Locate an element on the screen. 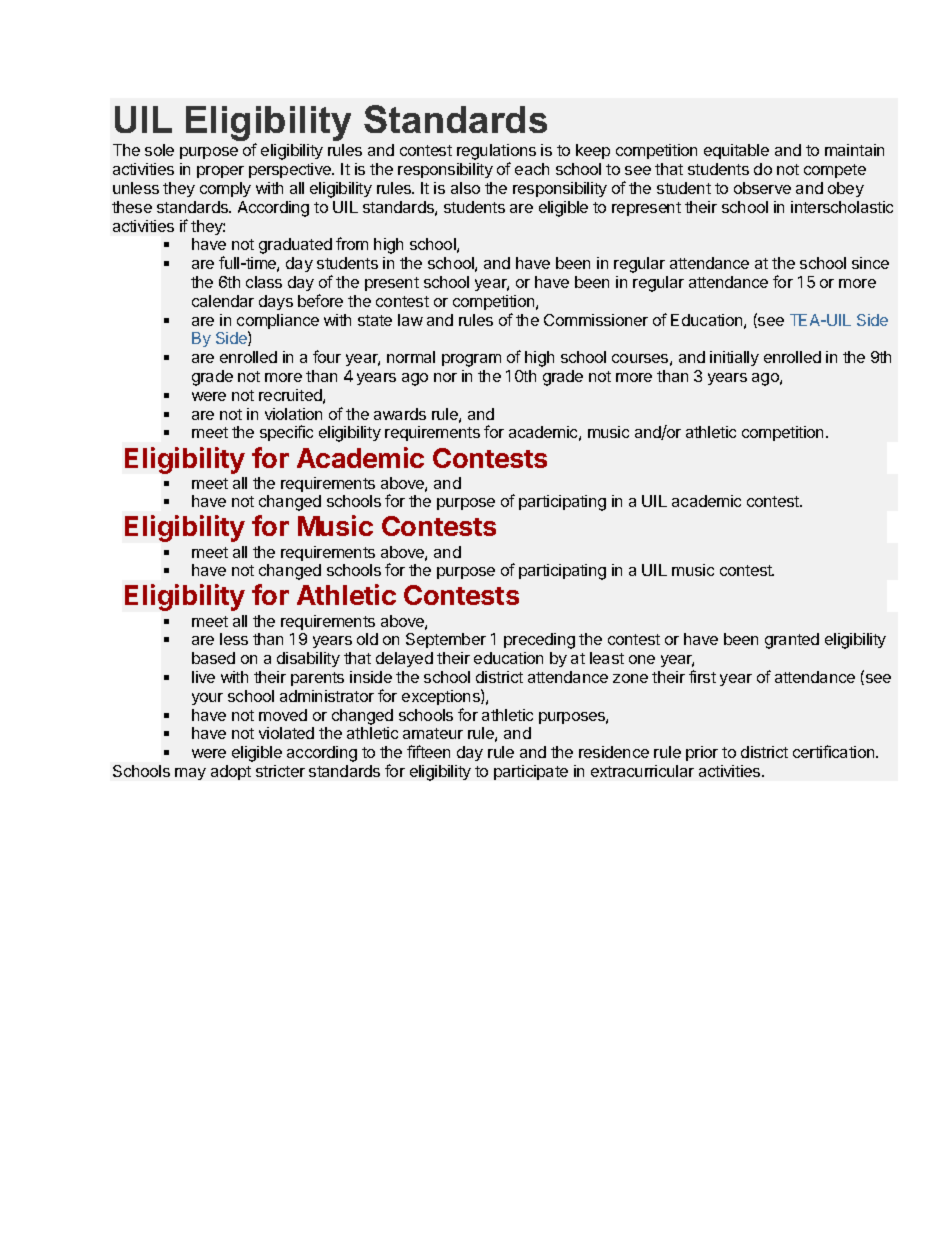 The image size is (952, 1233). specific is located at coordinates (286, 433).
